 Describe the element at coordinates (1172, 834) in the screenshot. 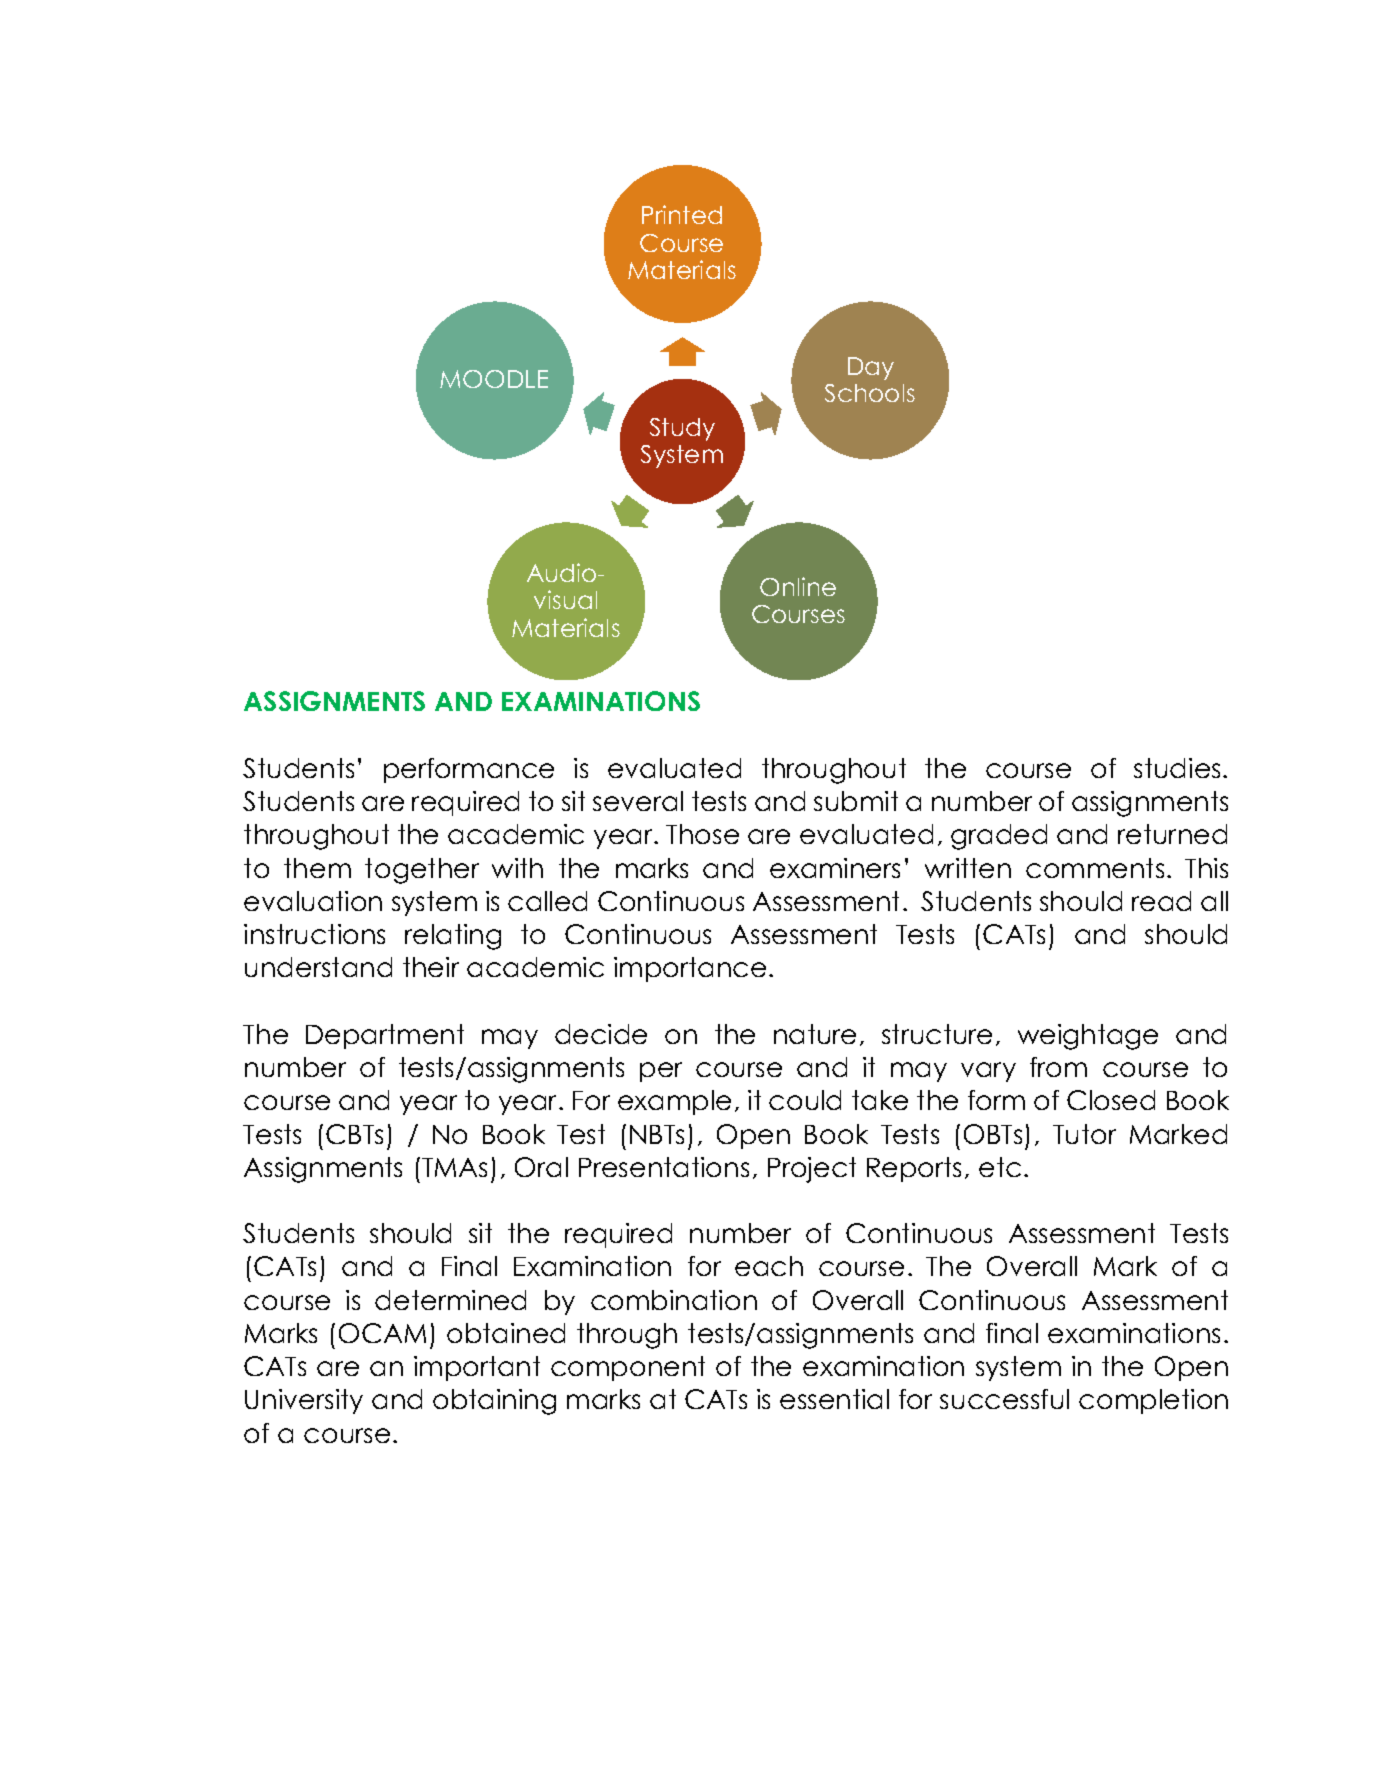

I see `returned` at that location.
